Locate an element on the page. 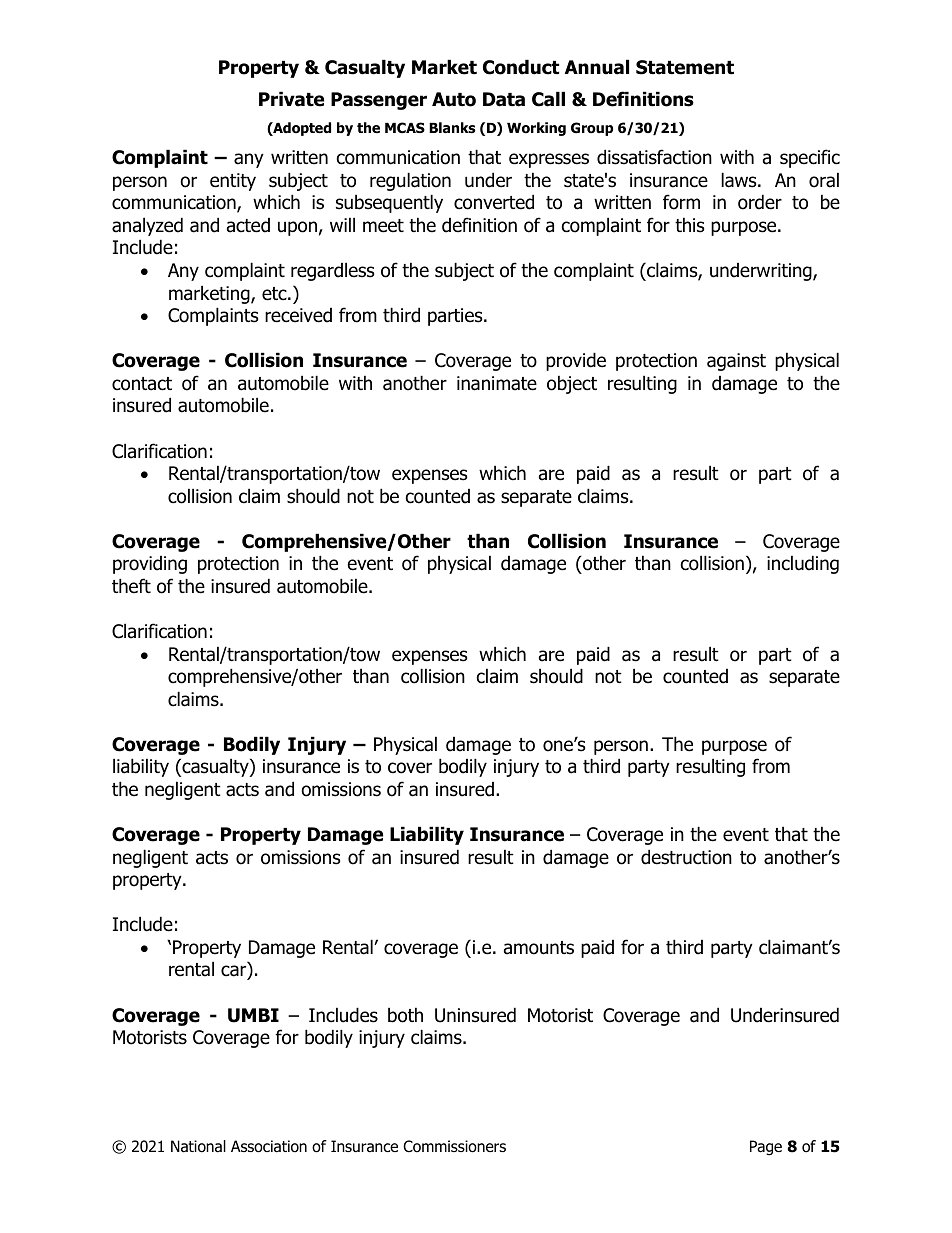 This page has width=952, height=1233. providing is located at coordinates (150, 565).
